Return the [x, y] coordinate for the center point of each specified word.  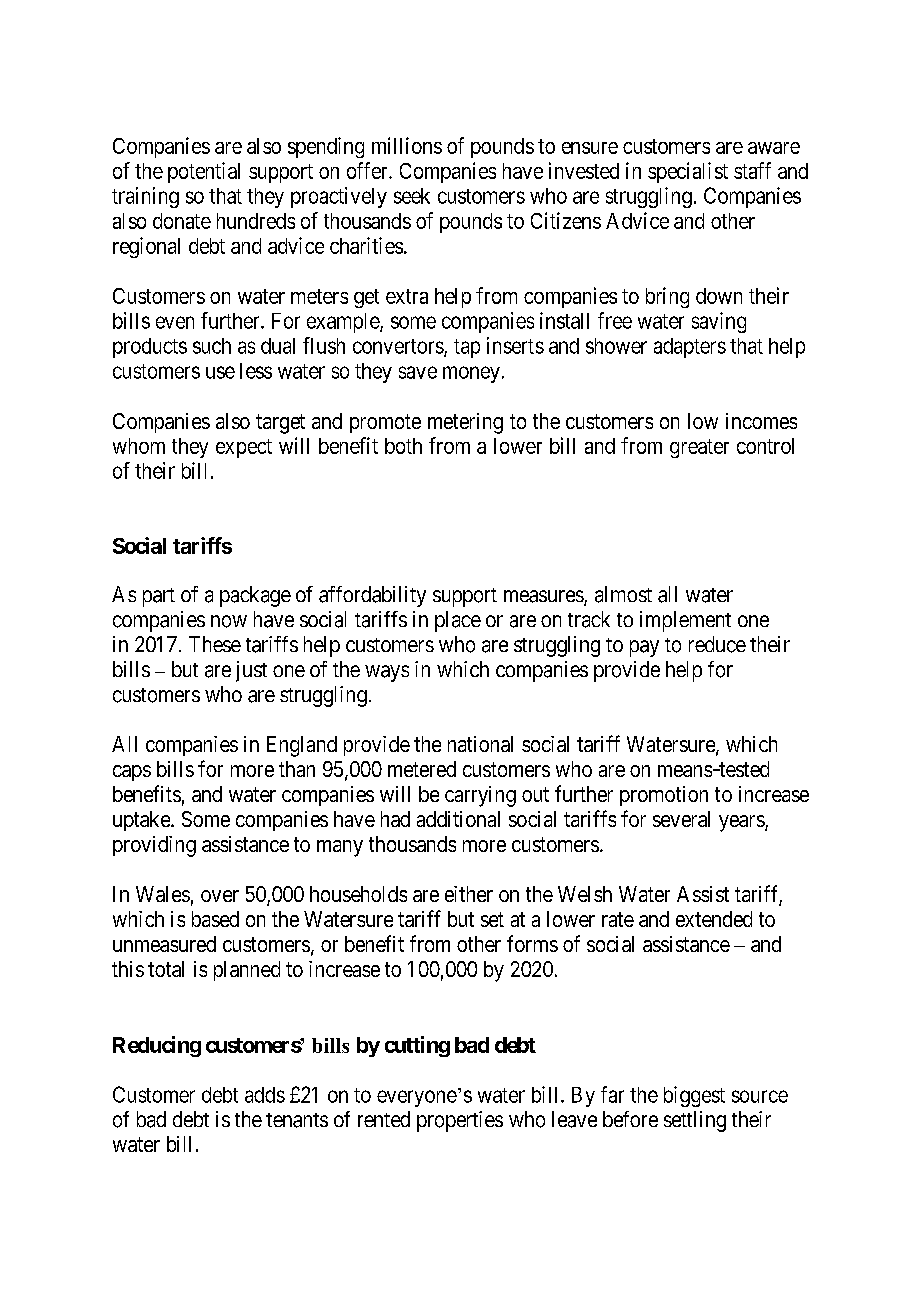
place [458, 621]
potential [204, 172]
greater [699, 448]
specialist [688, 172]
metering [465, 423]
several [681, 819]
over [220, 896]
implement [685, 621]
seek [412, 196]
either [469, 894]
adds [265, 1095]
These [215, 644]
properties [460, 1121]
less [256, 371]
